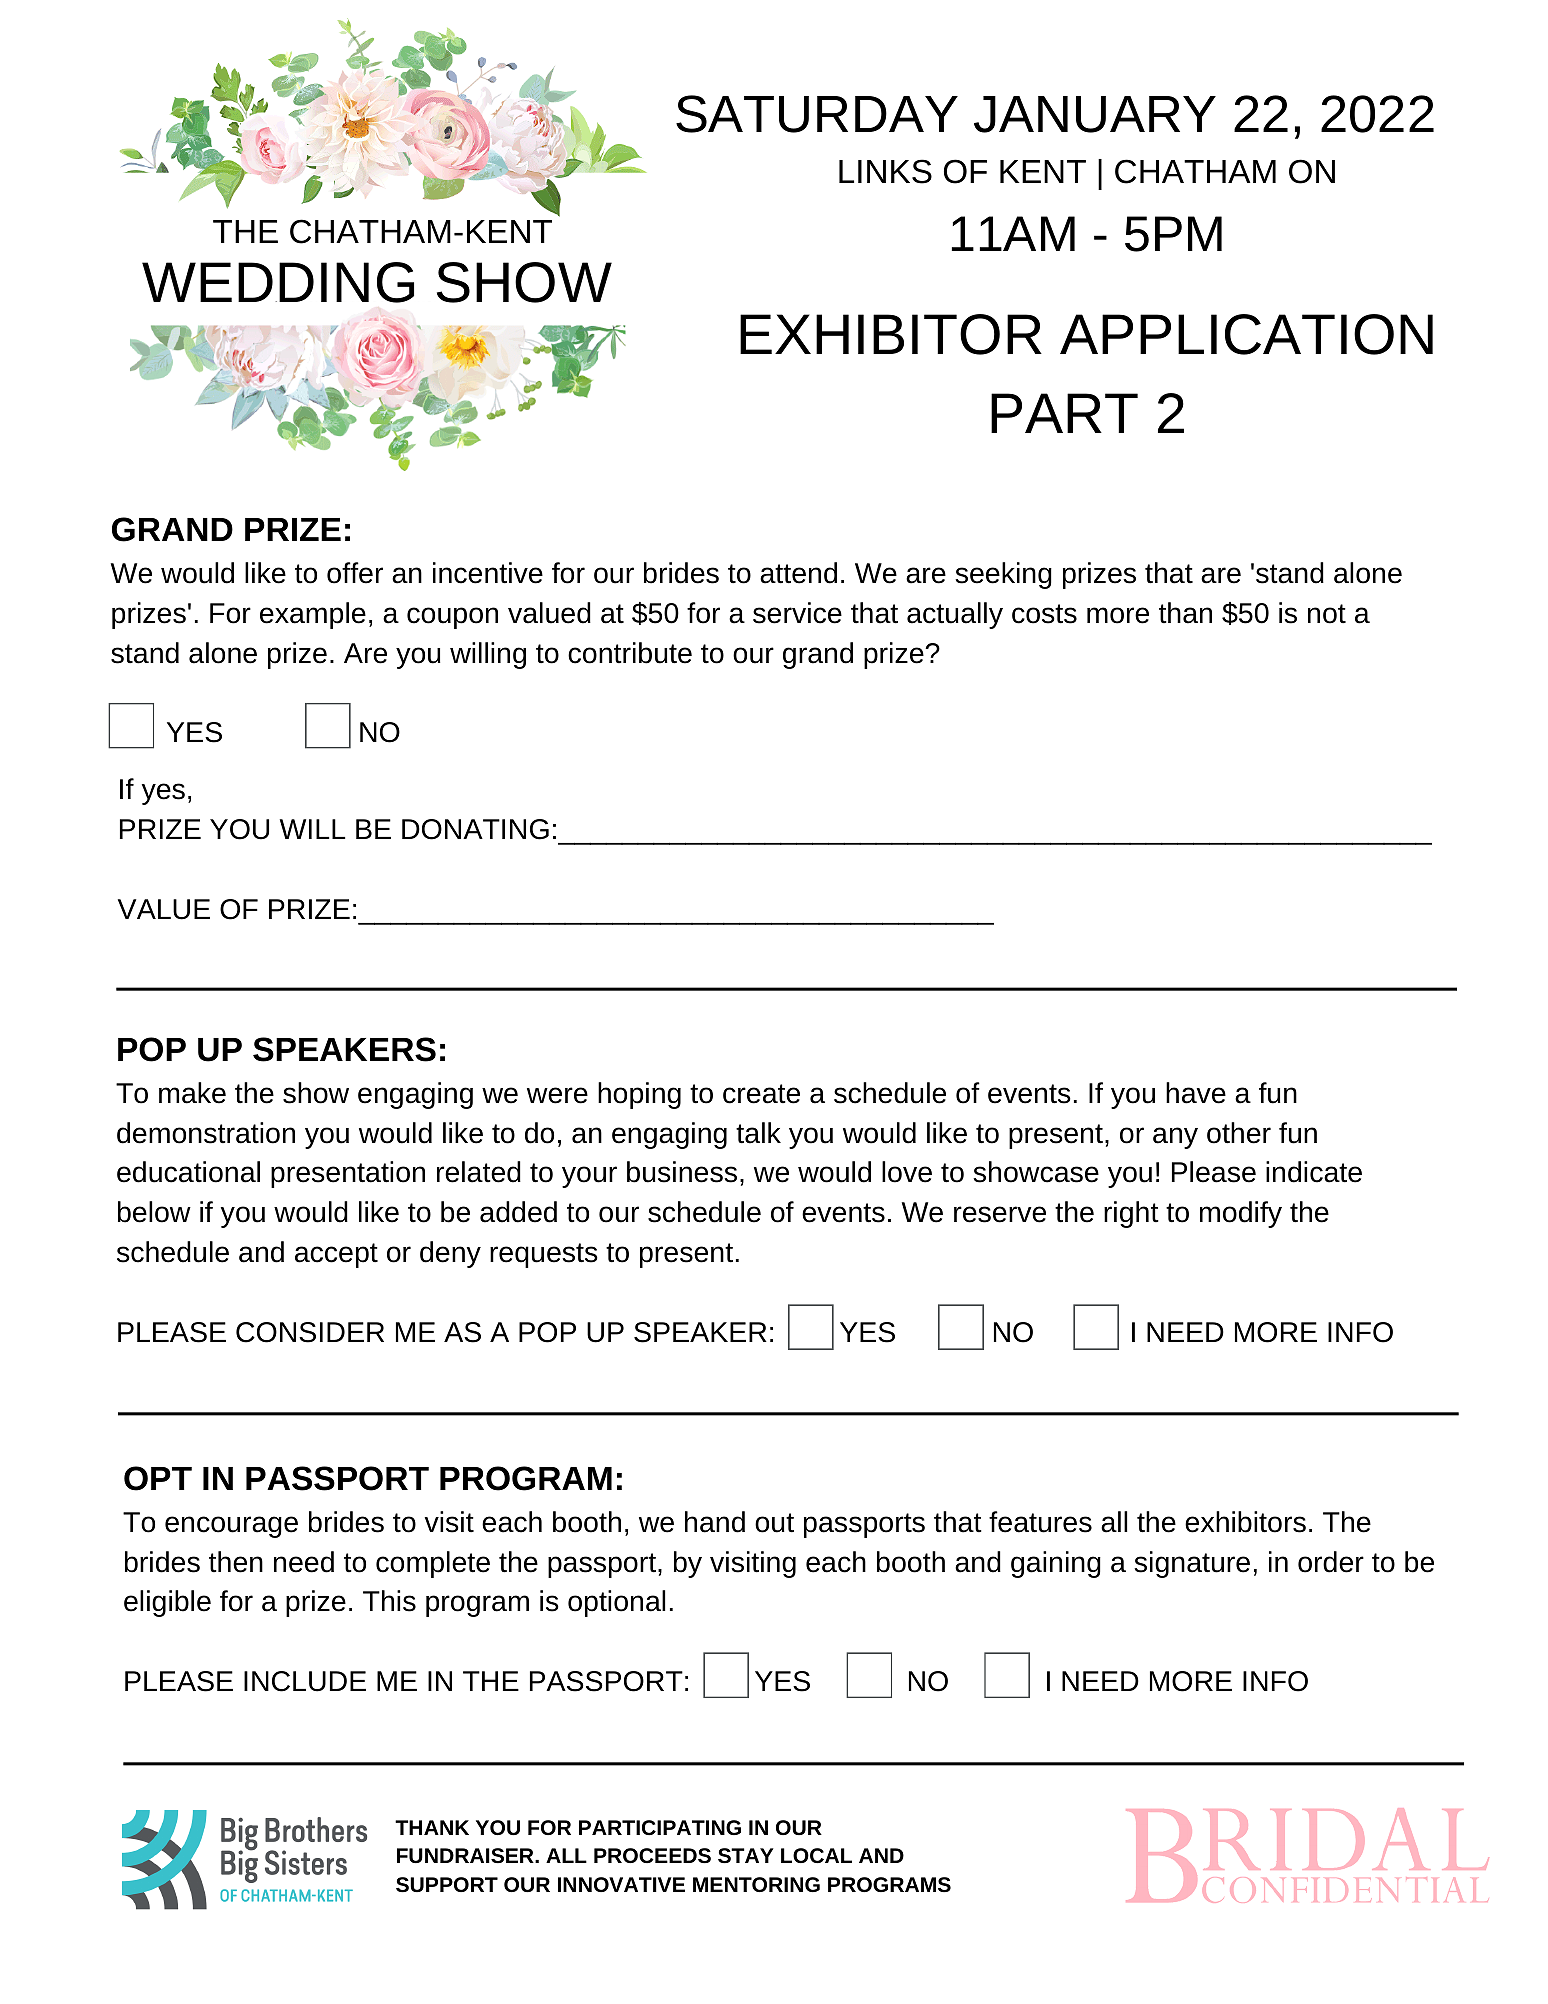 The image size is (1548, 2004). I want to click on accept, so click(336, 1255).
